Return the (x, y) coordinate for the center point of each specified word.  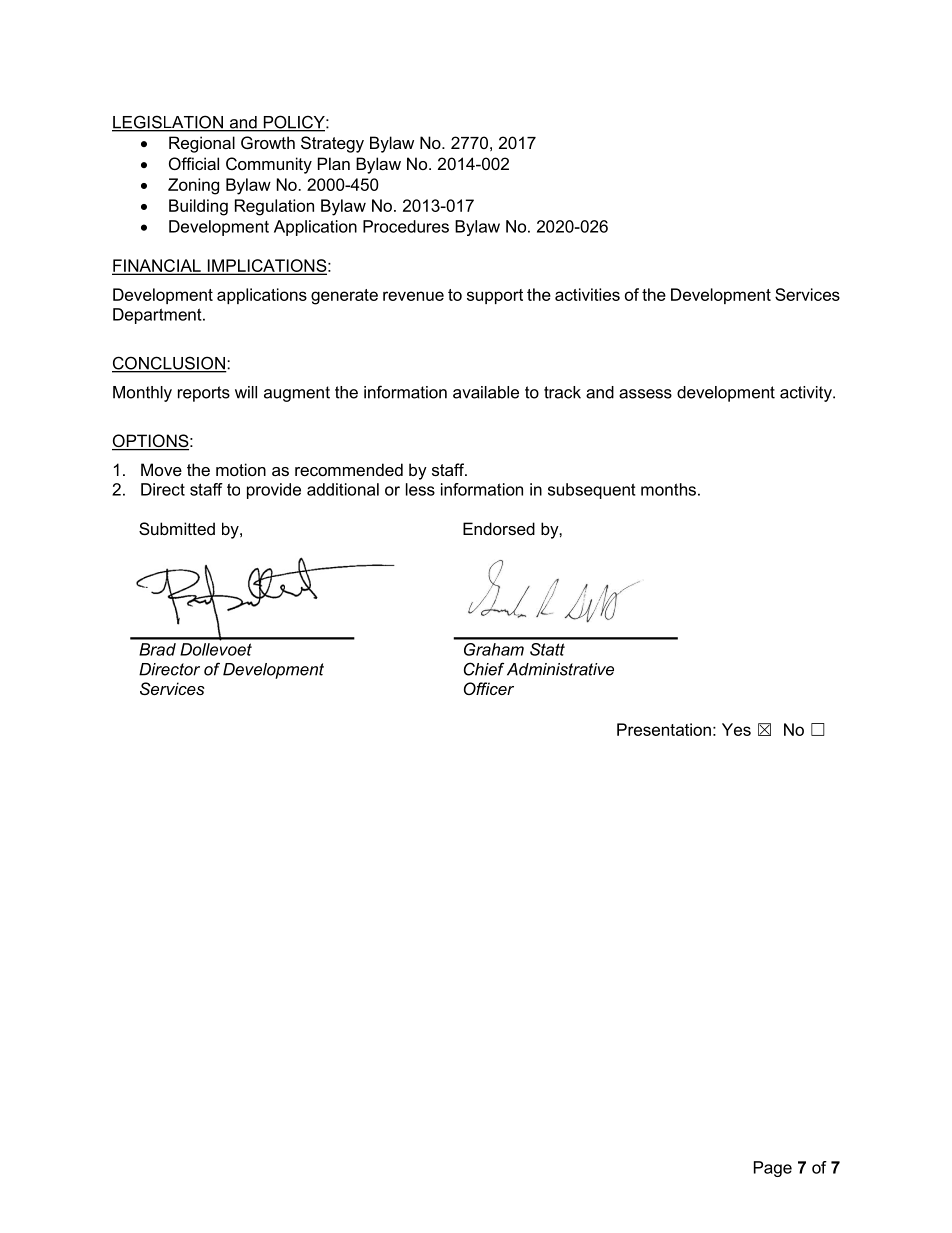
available (486, 392)
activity (807, 394)
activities (587, 294)
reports (204, 394)
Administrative (560, 669)
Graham (494, 649)
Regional (202, 144)
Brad (157, 649)
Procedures (406, 226)
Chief (484, 669)
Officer (489, 688)
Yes (736, 729)
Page (773, 1169)
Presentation (664, 729)
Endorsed (499, 528)
